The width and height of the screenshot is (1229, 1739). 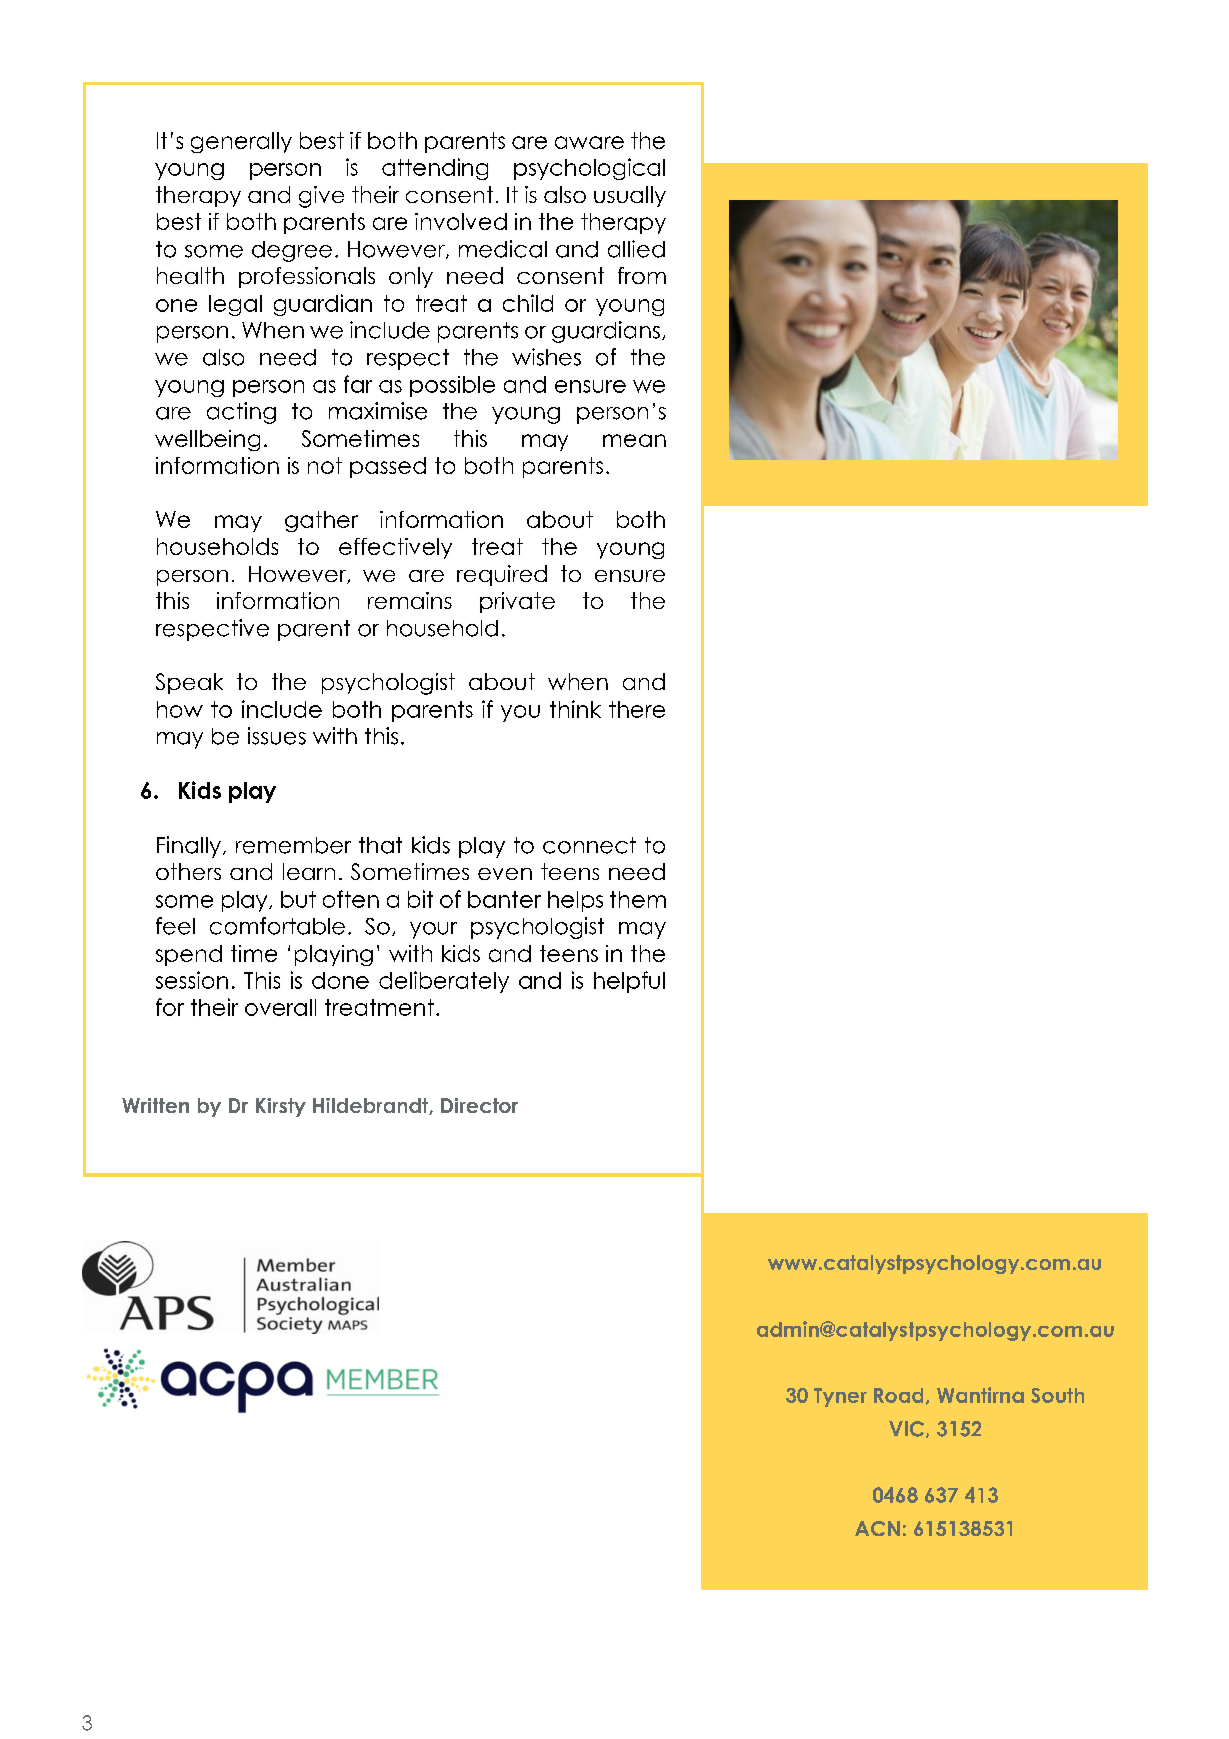 What do you see at coordinates (277, 736) in the screenshot?
I see `issues` at bounding box center [277, 736].
